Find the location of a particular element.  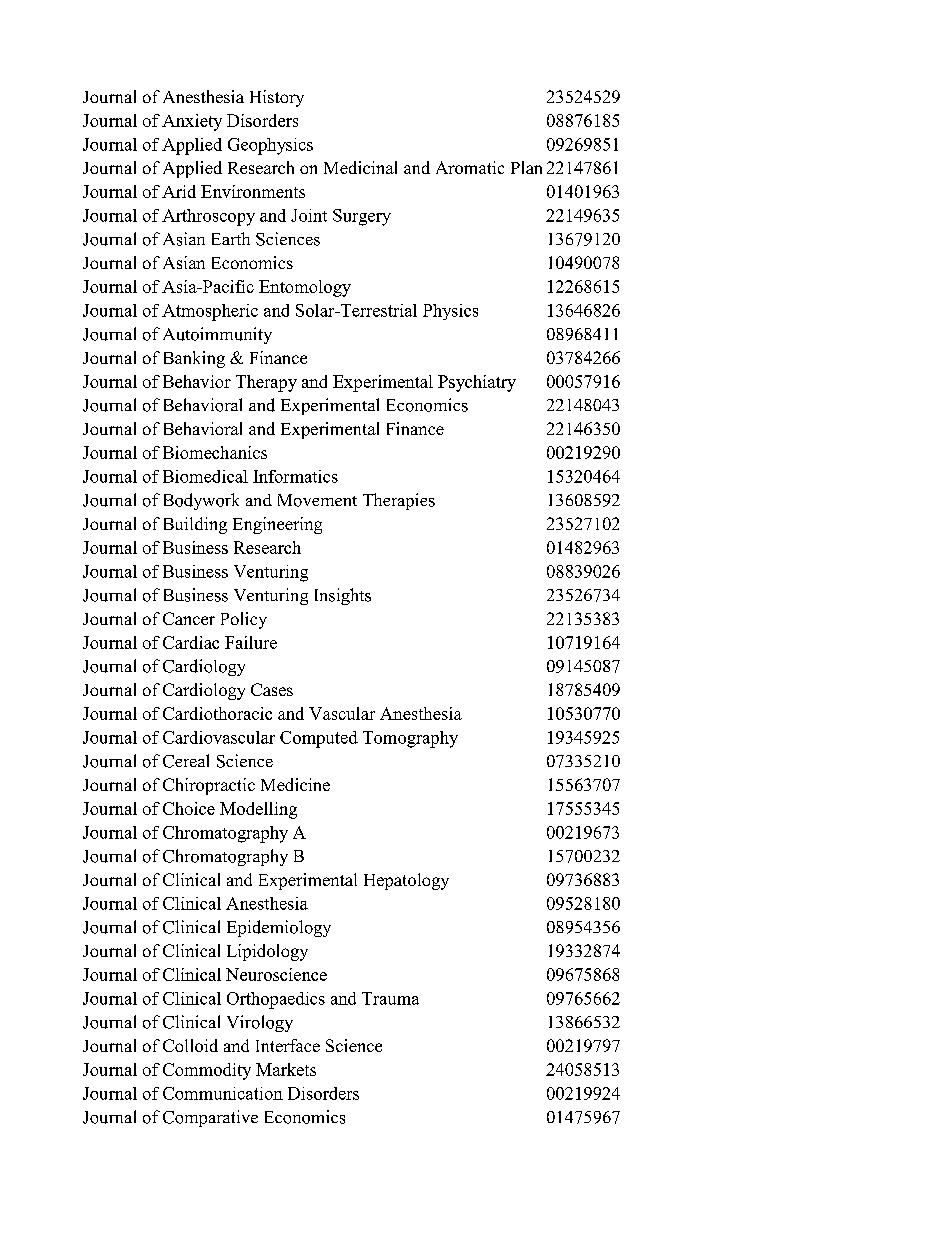

Communication is located at coordinates (223, 1093).
